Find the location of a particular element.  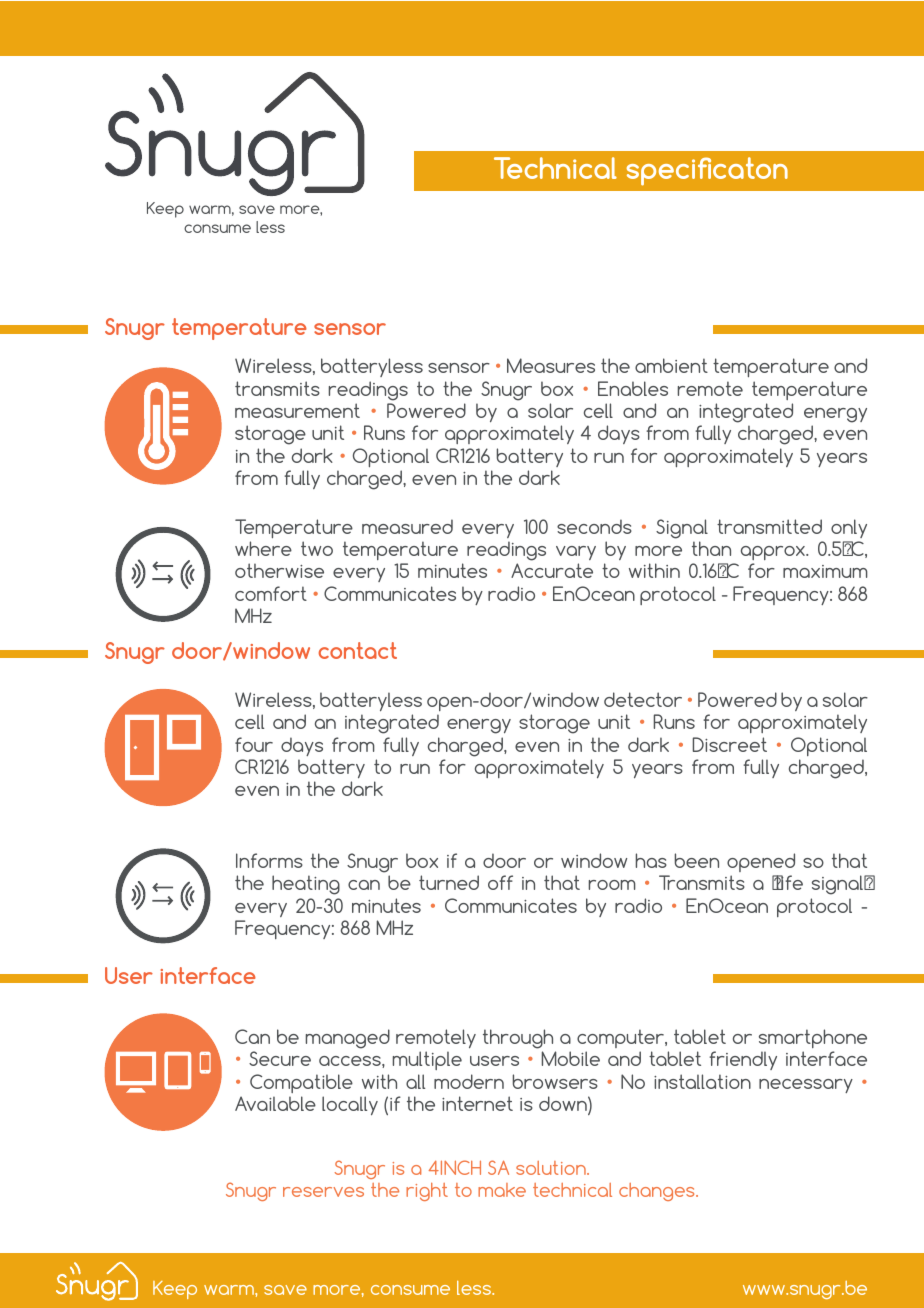

Measures is located at coordinates (551, 365).
